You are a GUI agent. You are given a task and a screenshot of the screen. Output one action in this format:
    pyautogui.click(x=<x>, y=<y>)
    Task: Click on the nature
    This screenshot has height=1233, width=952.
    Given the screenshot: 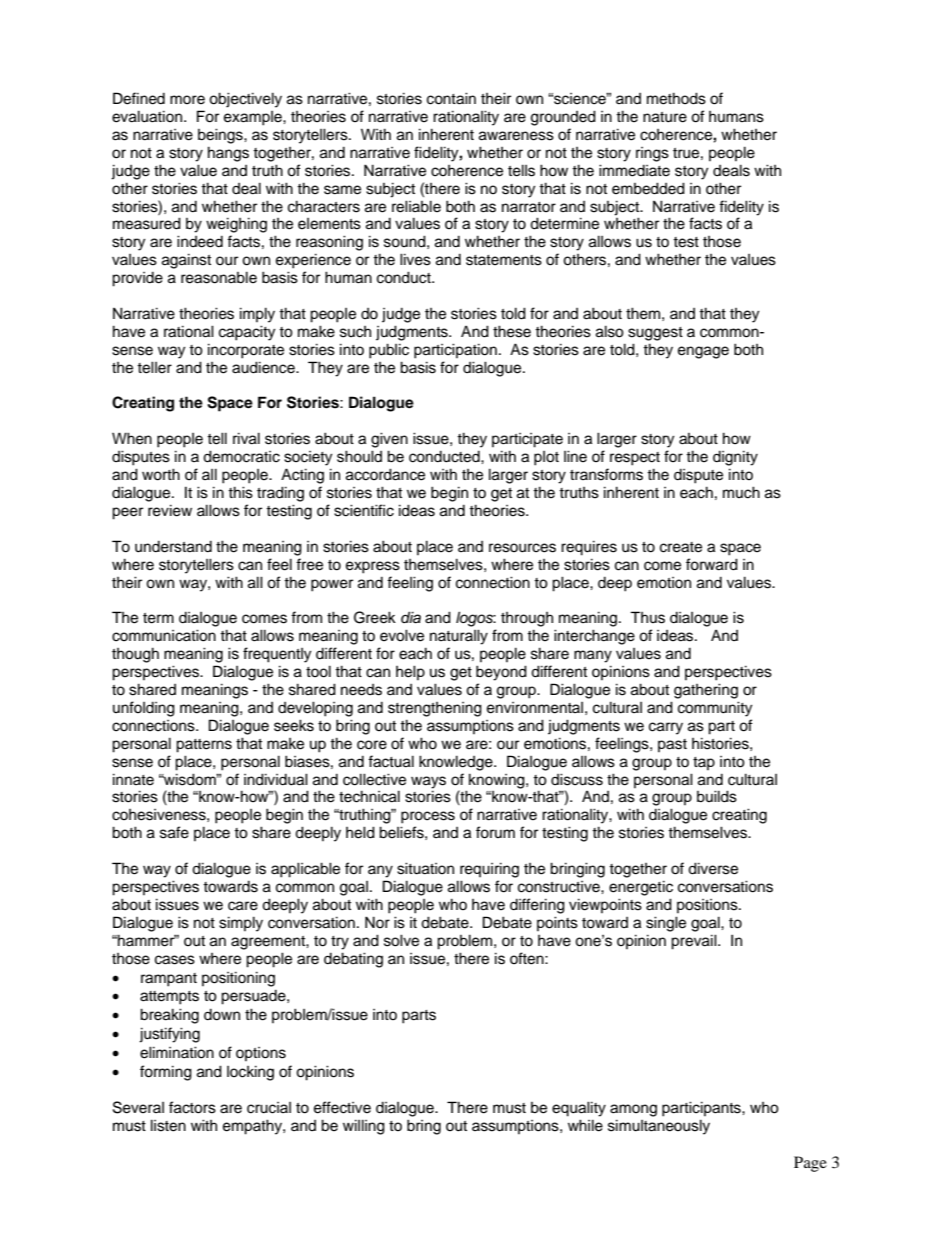 What is the action you would take?
    pyautogui.click(x=665, y=117)
